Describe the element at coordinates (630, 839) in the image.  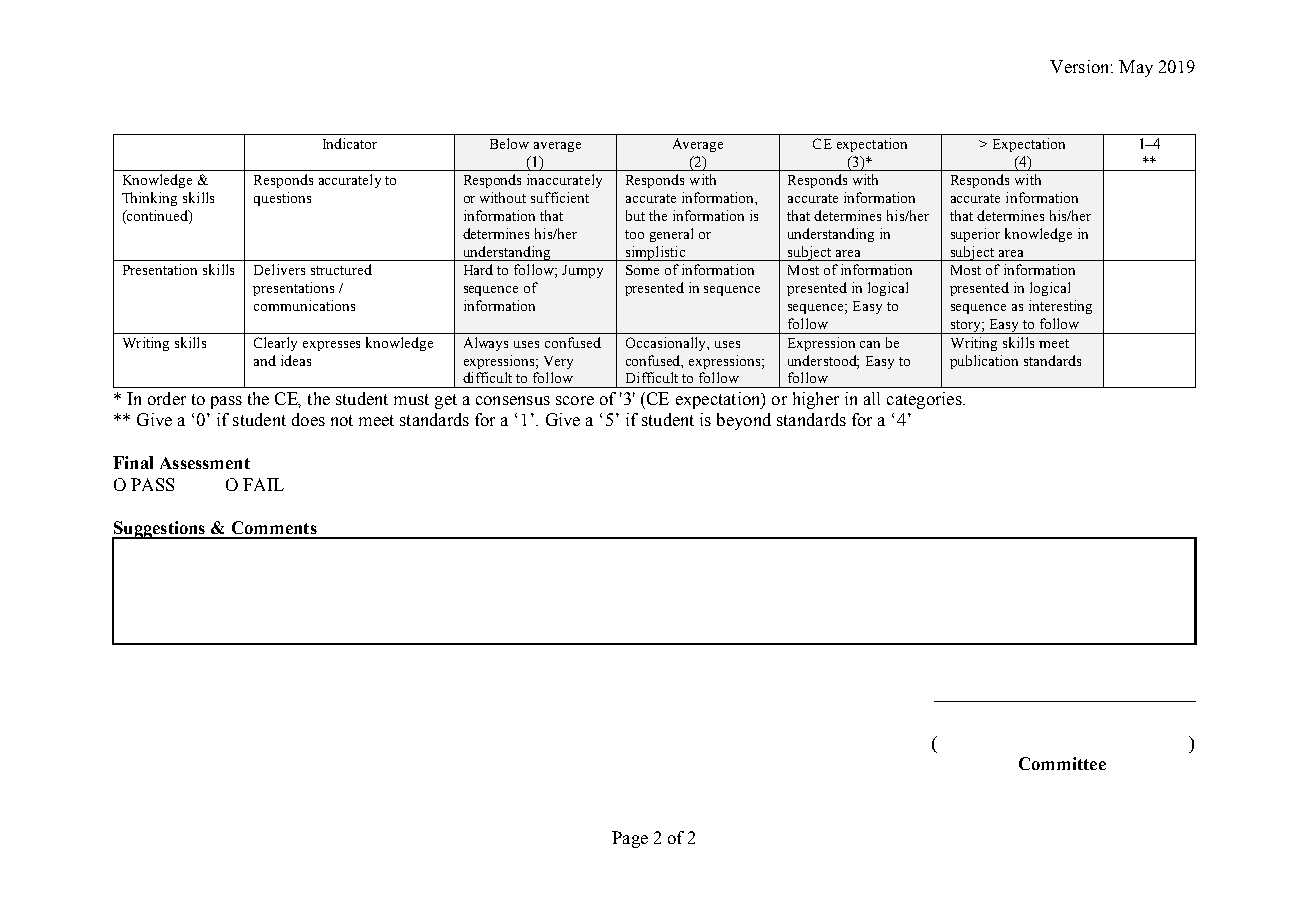
I see `Page` at that location.
